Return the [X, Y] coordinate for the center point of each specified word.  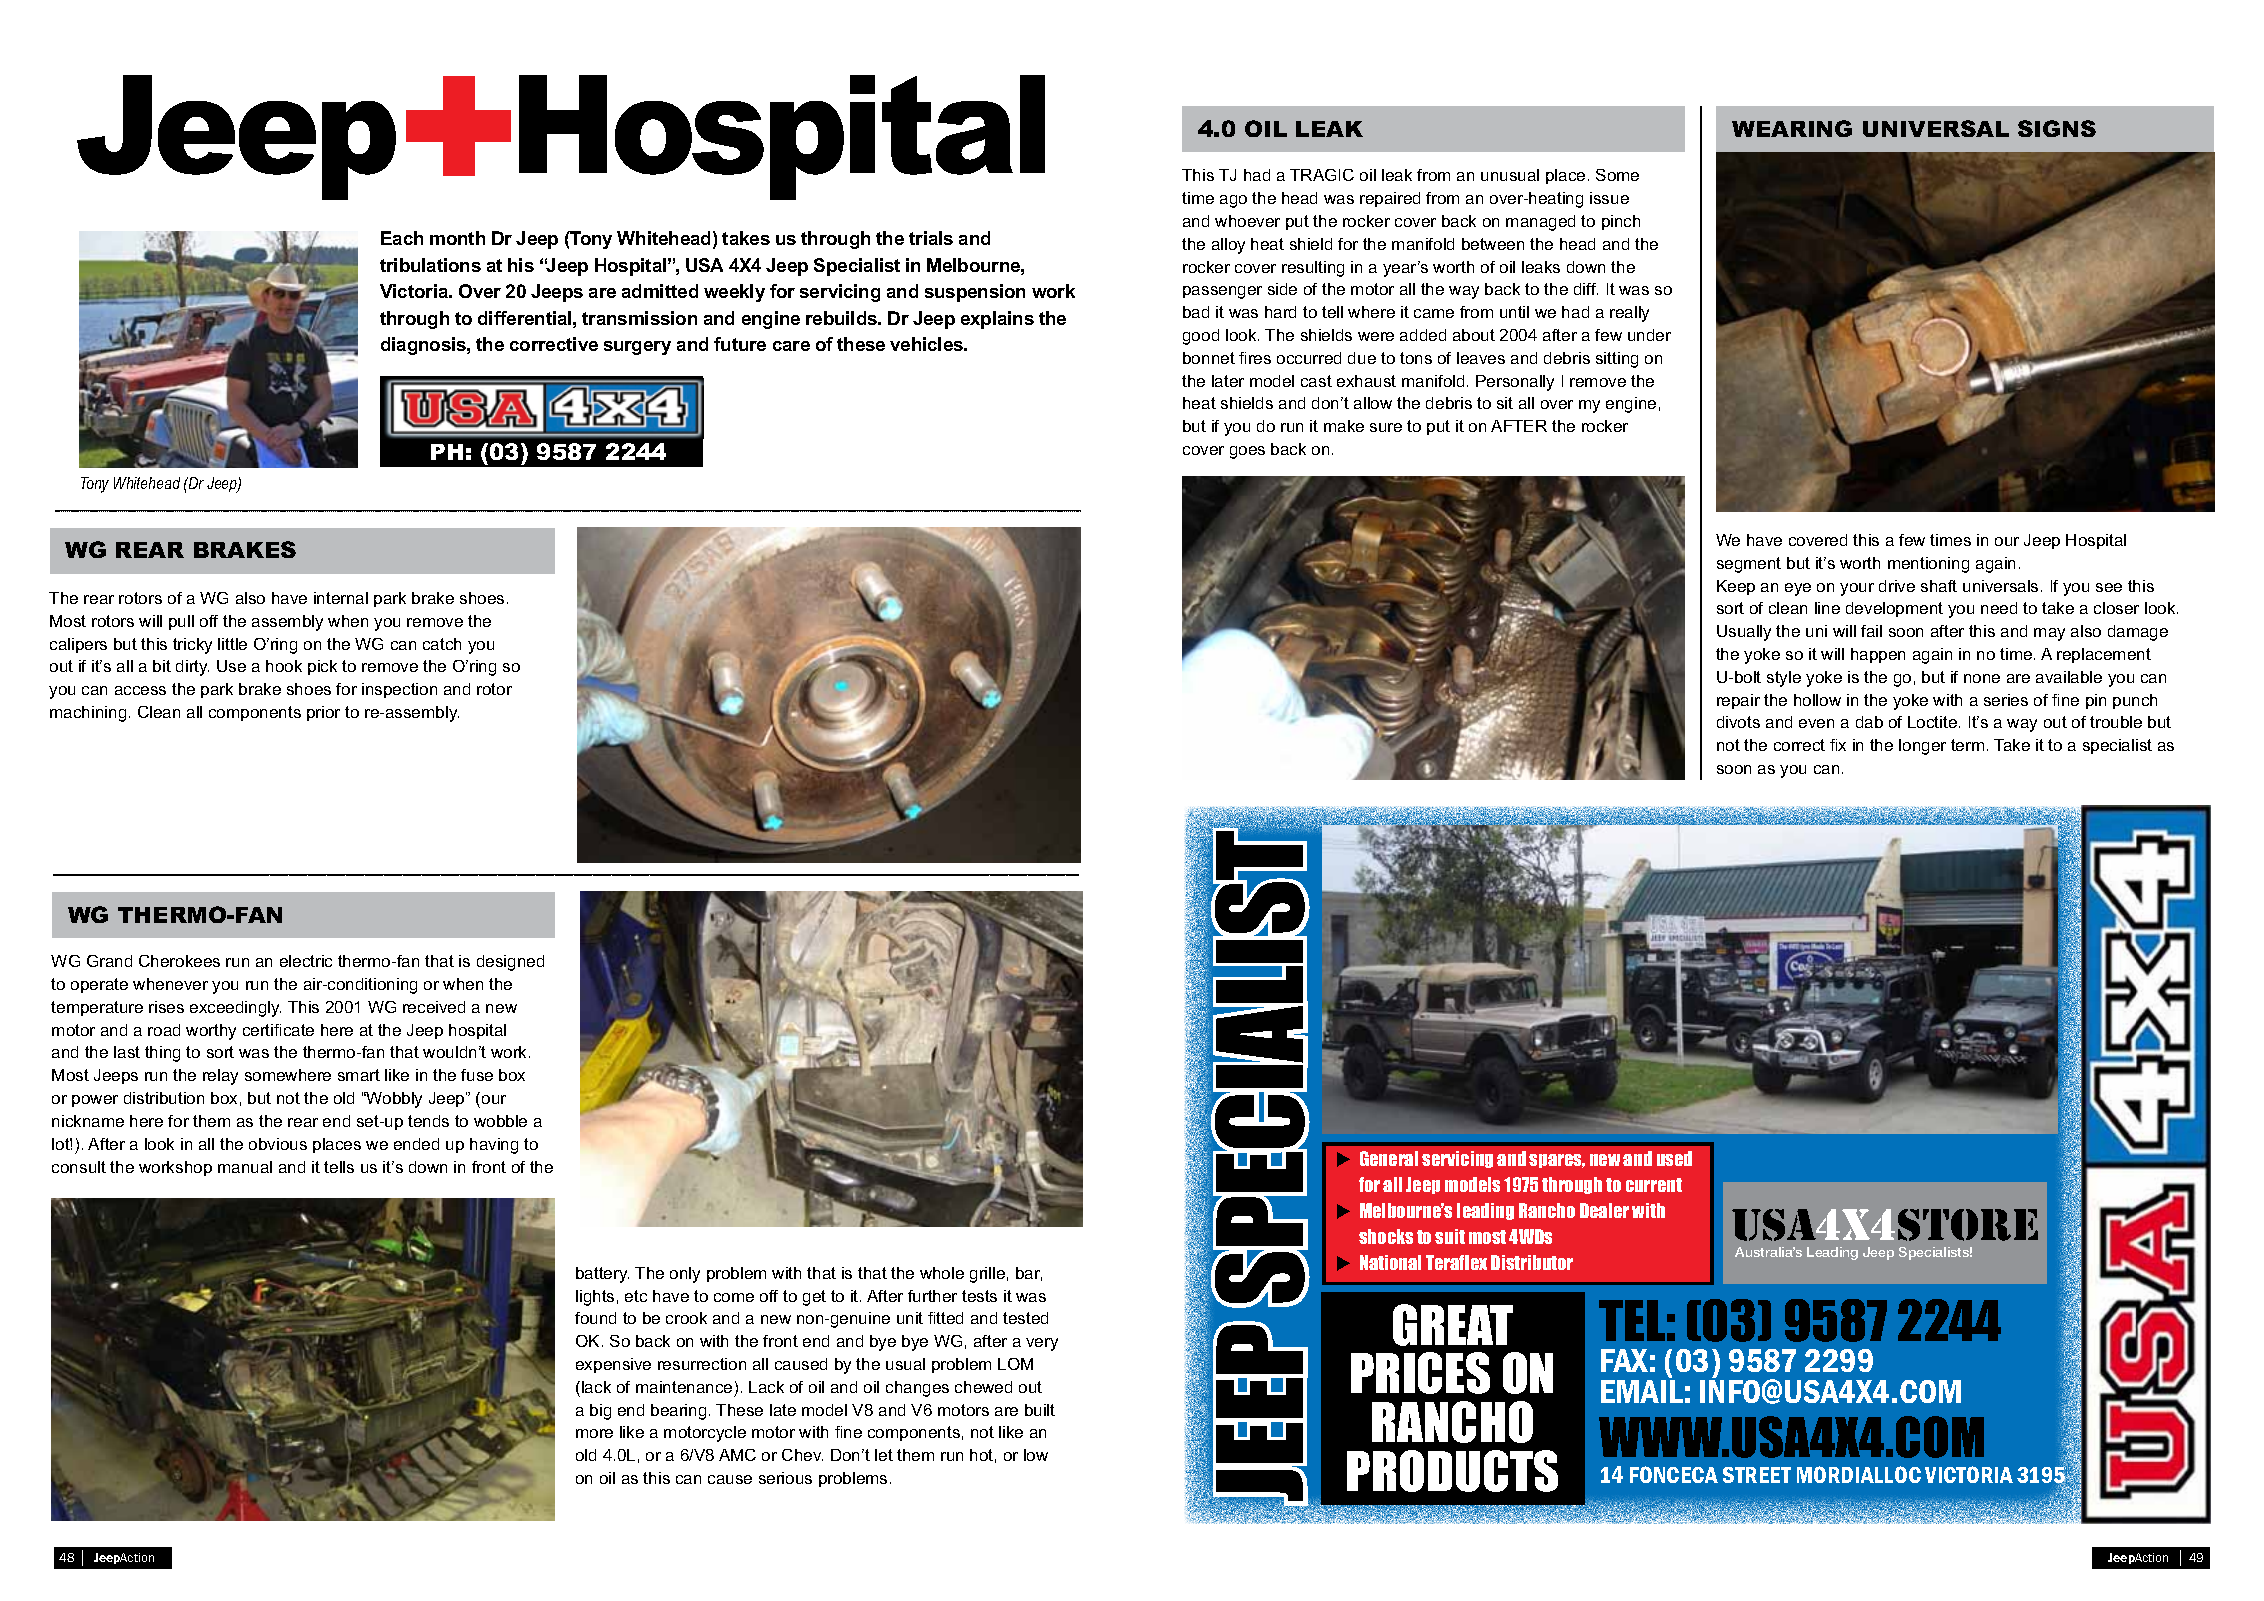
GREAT [1453, 1325]
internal [341, 598]
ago [1233, 201]
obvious [278, 1144]
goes [1247, 452]
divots [1738, 722]
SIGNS [2057, 128]
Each [402, 238]
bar [1029, 1274]
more [594, 1433]
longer [1922, 747]
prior [323, 713]
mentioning [1928, 565]
